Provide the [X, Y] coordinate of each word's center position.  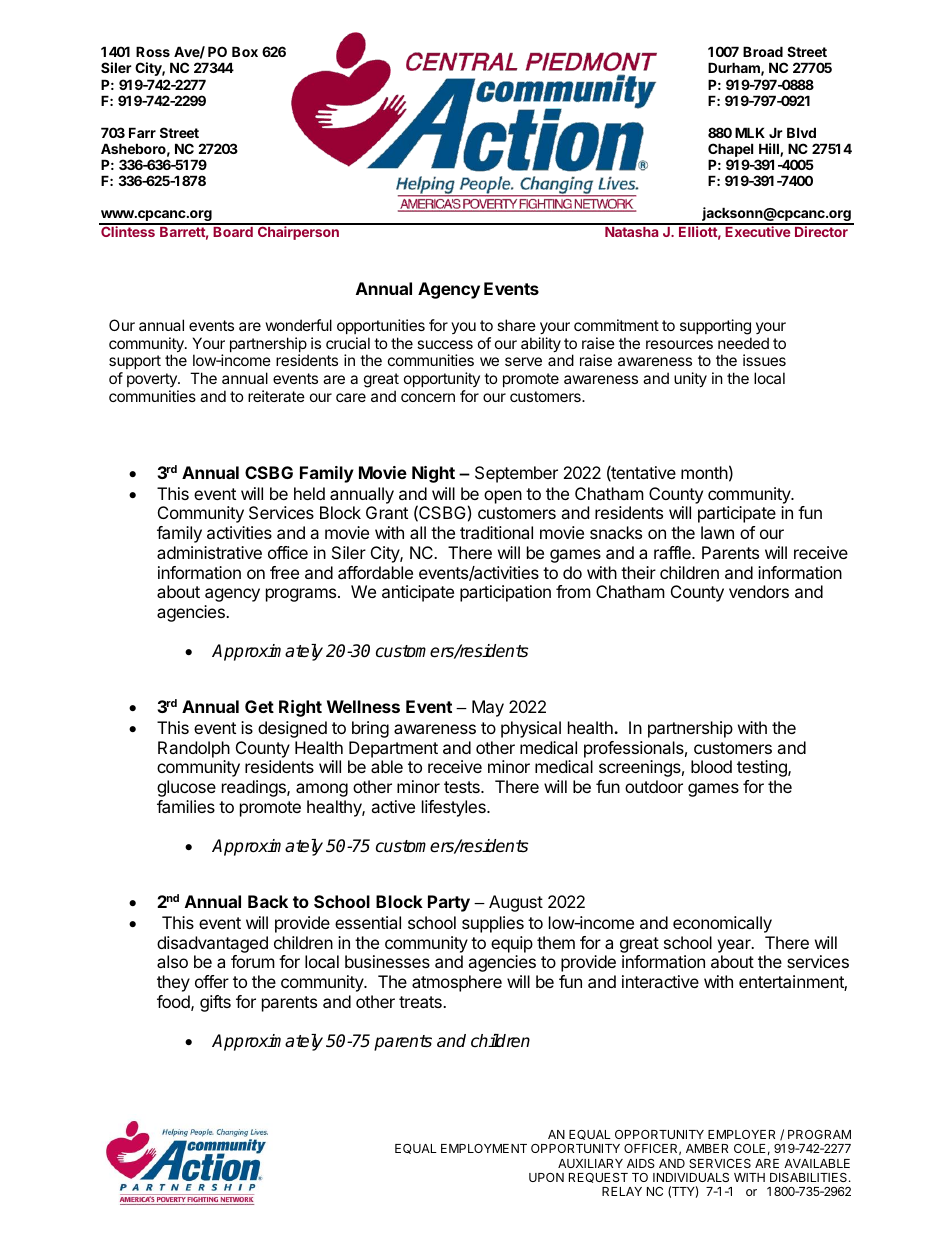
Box [245, 51]
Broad [763, 51]
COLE [750, 1148]
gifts [215, 1003]
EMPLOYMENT [484, 1148]
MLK [750, 132]
